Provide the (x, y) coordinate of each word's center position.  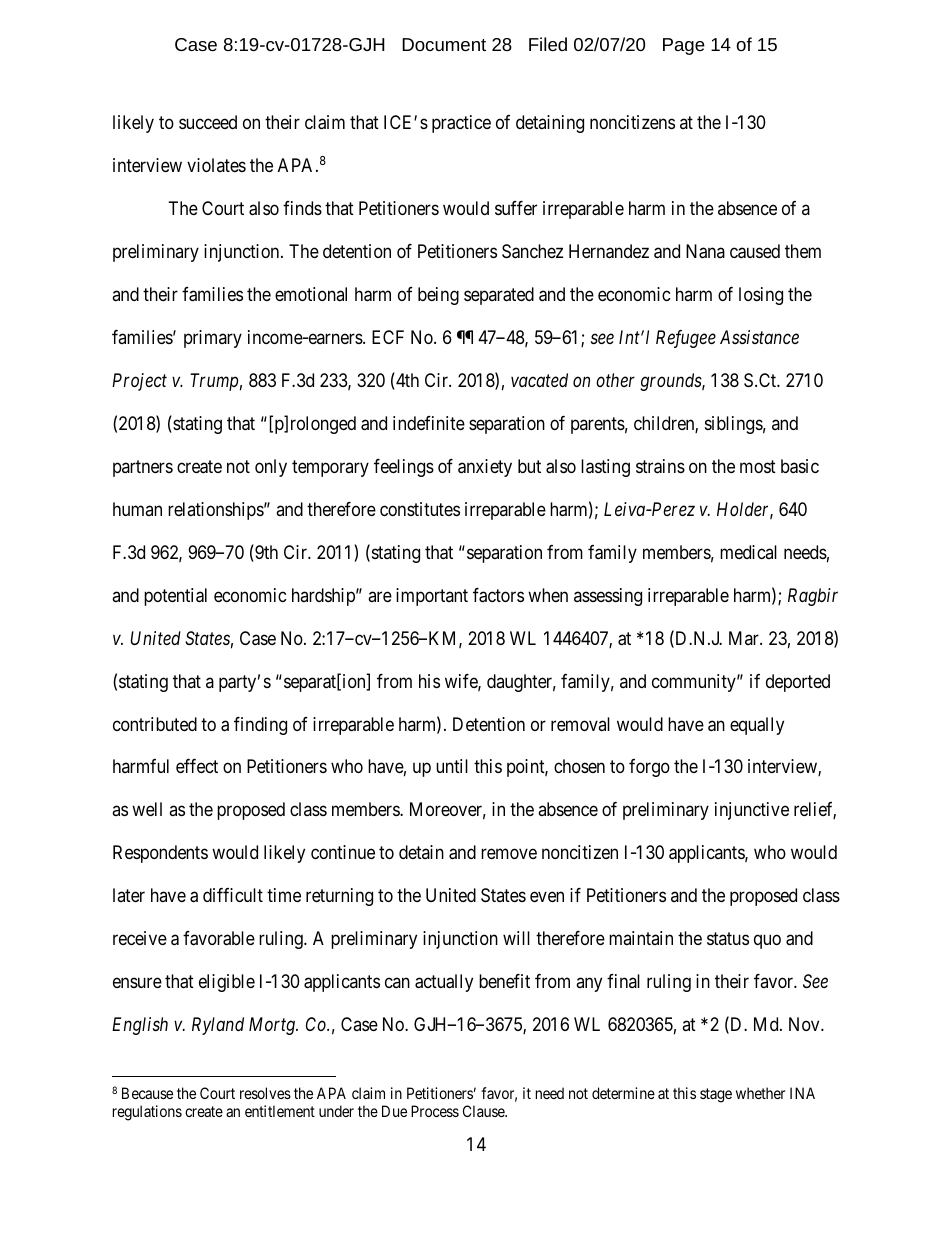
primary (213, 339)
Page (684, 46)
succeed (208, 122)
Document (444, 44)
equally (757, 726)
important (432, 597)
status (728, 939)
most (758, 466)
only (271, 468)
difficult (233, 895)
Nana (705, 251)
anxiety (485, 468)
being (438, 296)
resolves (265, 1093)
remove (509, 854)
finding (260, 726)
